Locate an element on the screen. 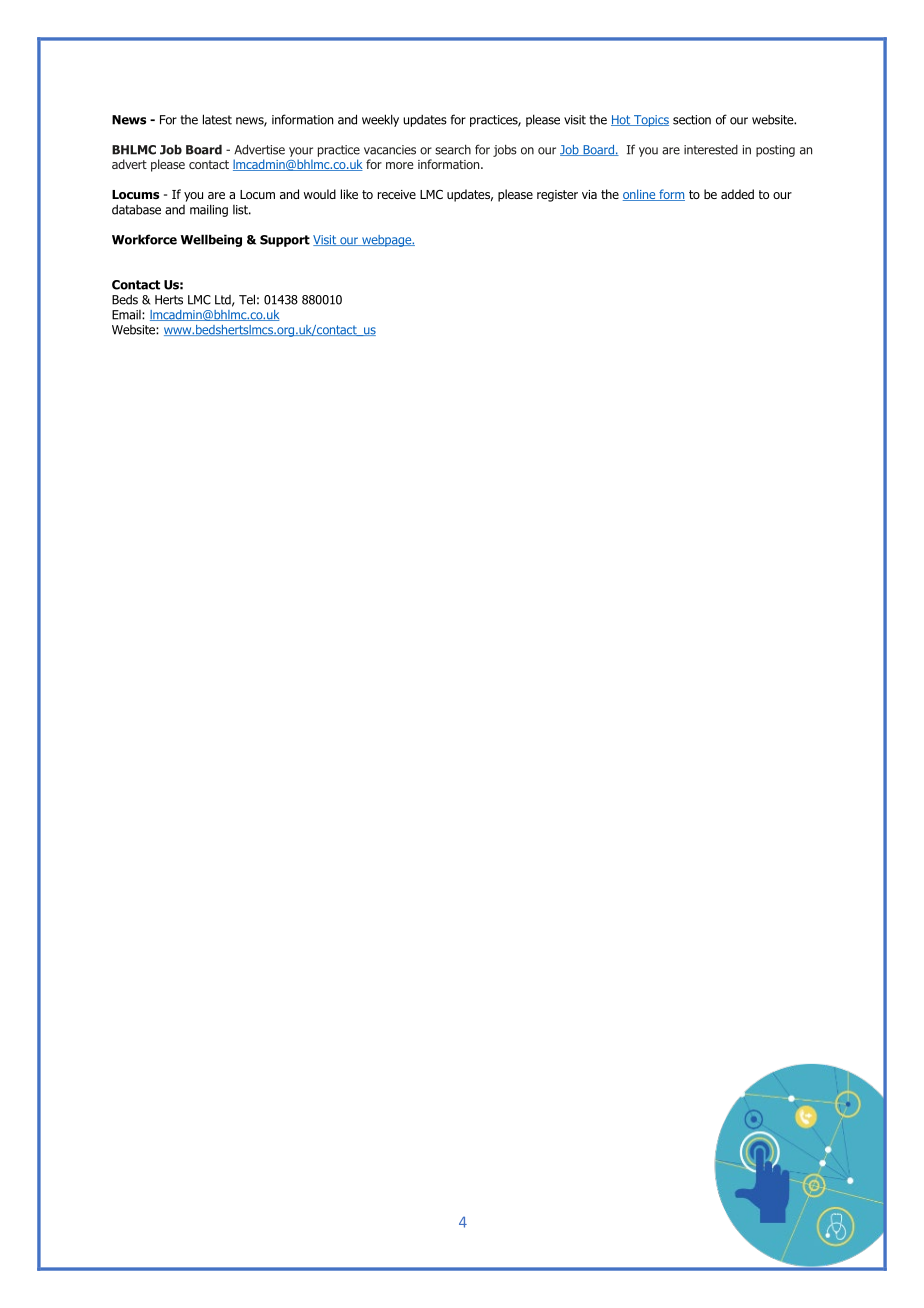  weekly is located at coordinates (380, 120).
